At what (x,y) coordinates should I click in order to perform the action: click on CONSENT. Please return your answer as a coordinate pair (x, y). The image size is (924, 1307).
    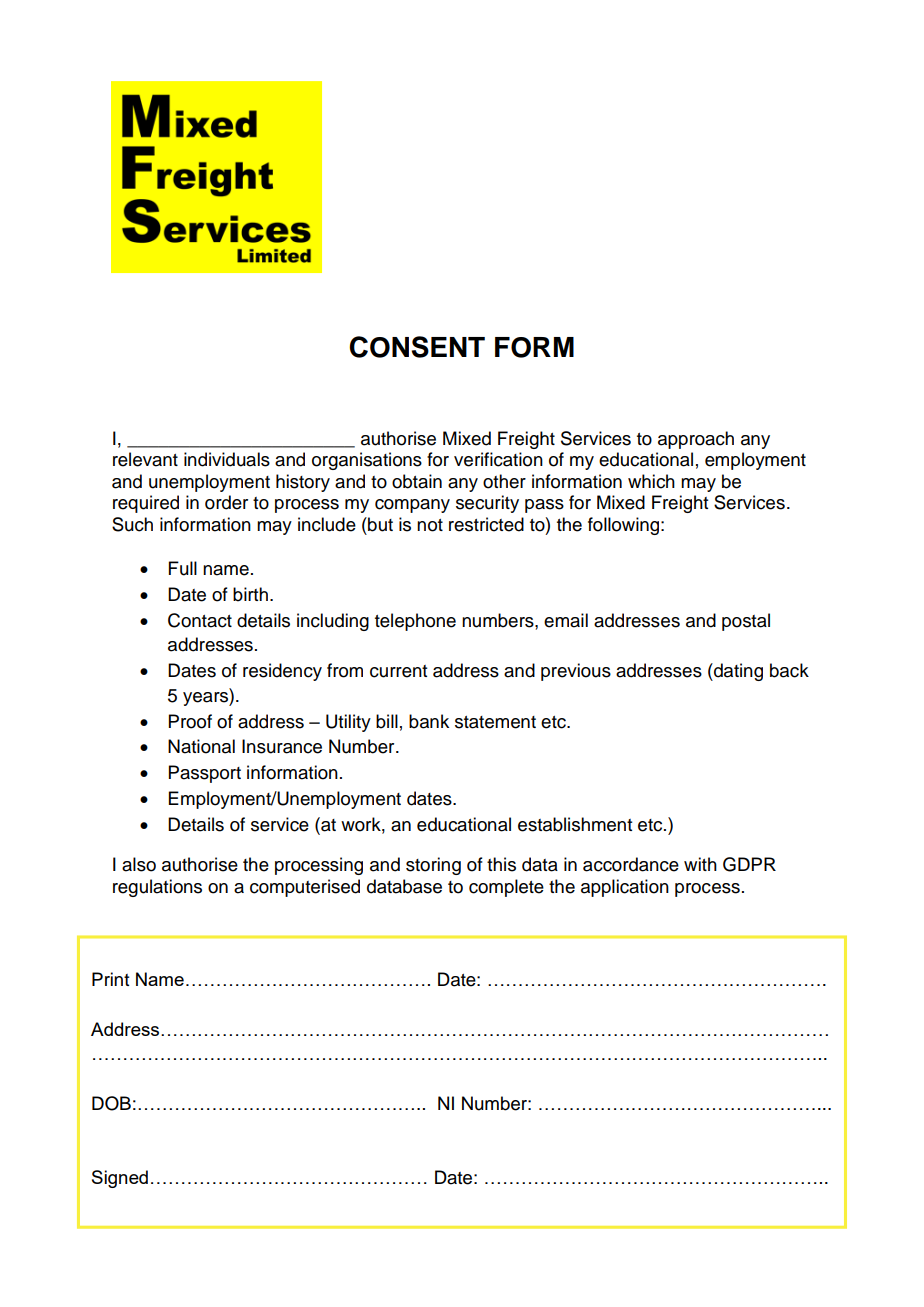
    Looking at the image, I should click on (417, 347).
